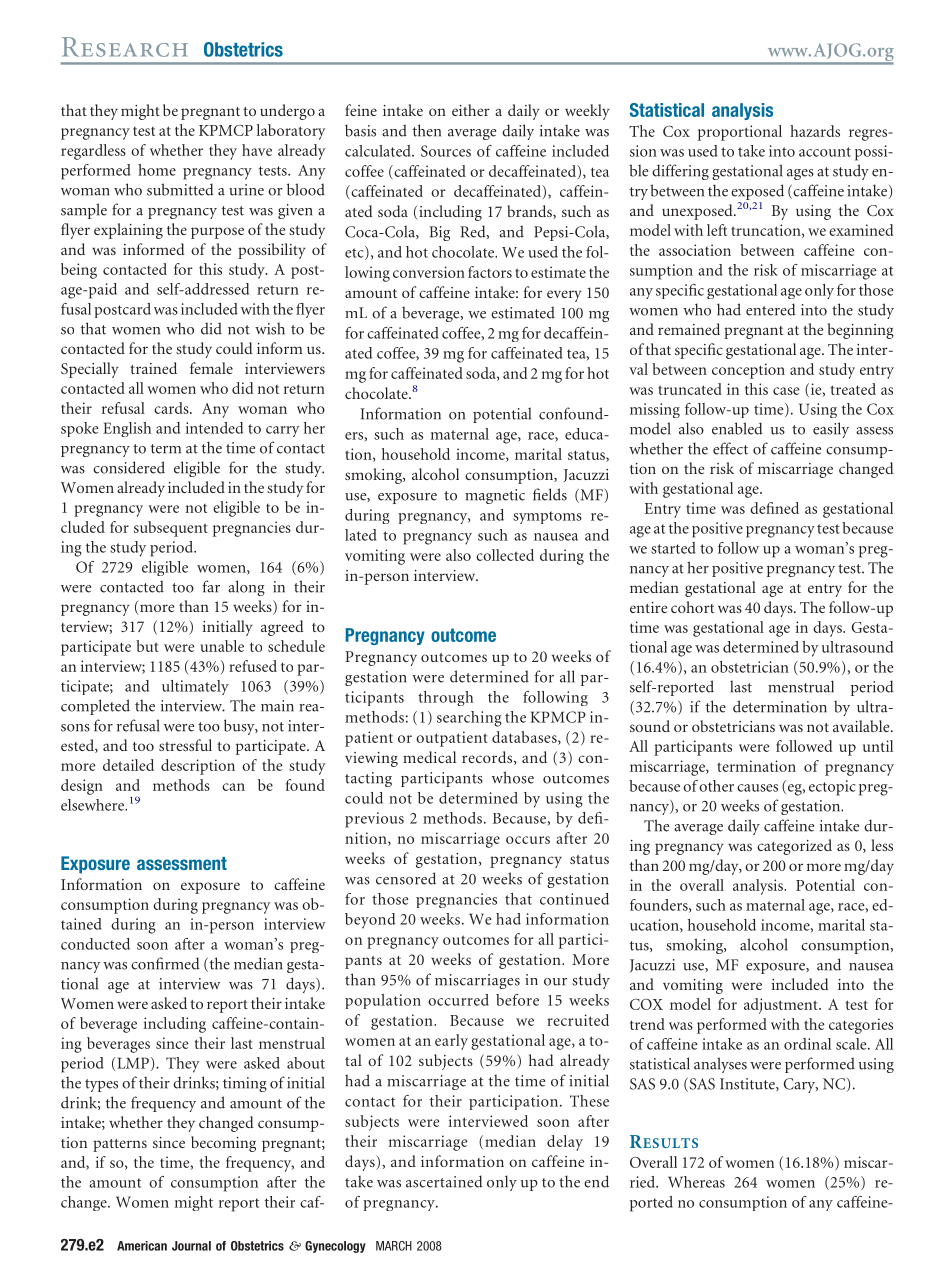 The height and width of the screenshot is (1280, 952). Describe the element at coordinates (794, 847) in the screenshot. I see `categorized` at that location.
